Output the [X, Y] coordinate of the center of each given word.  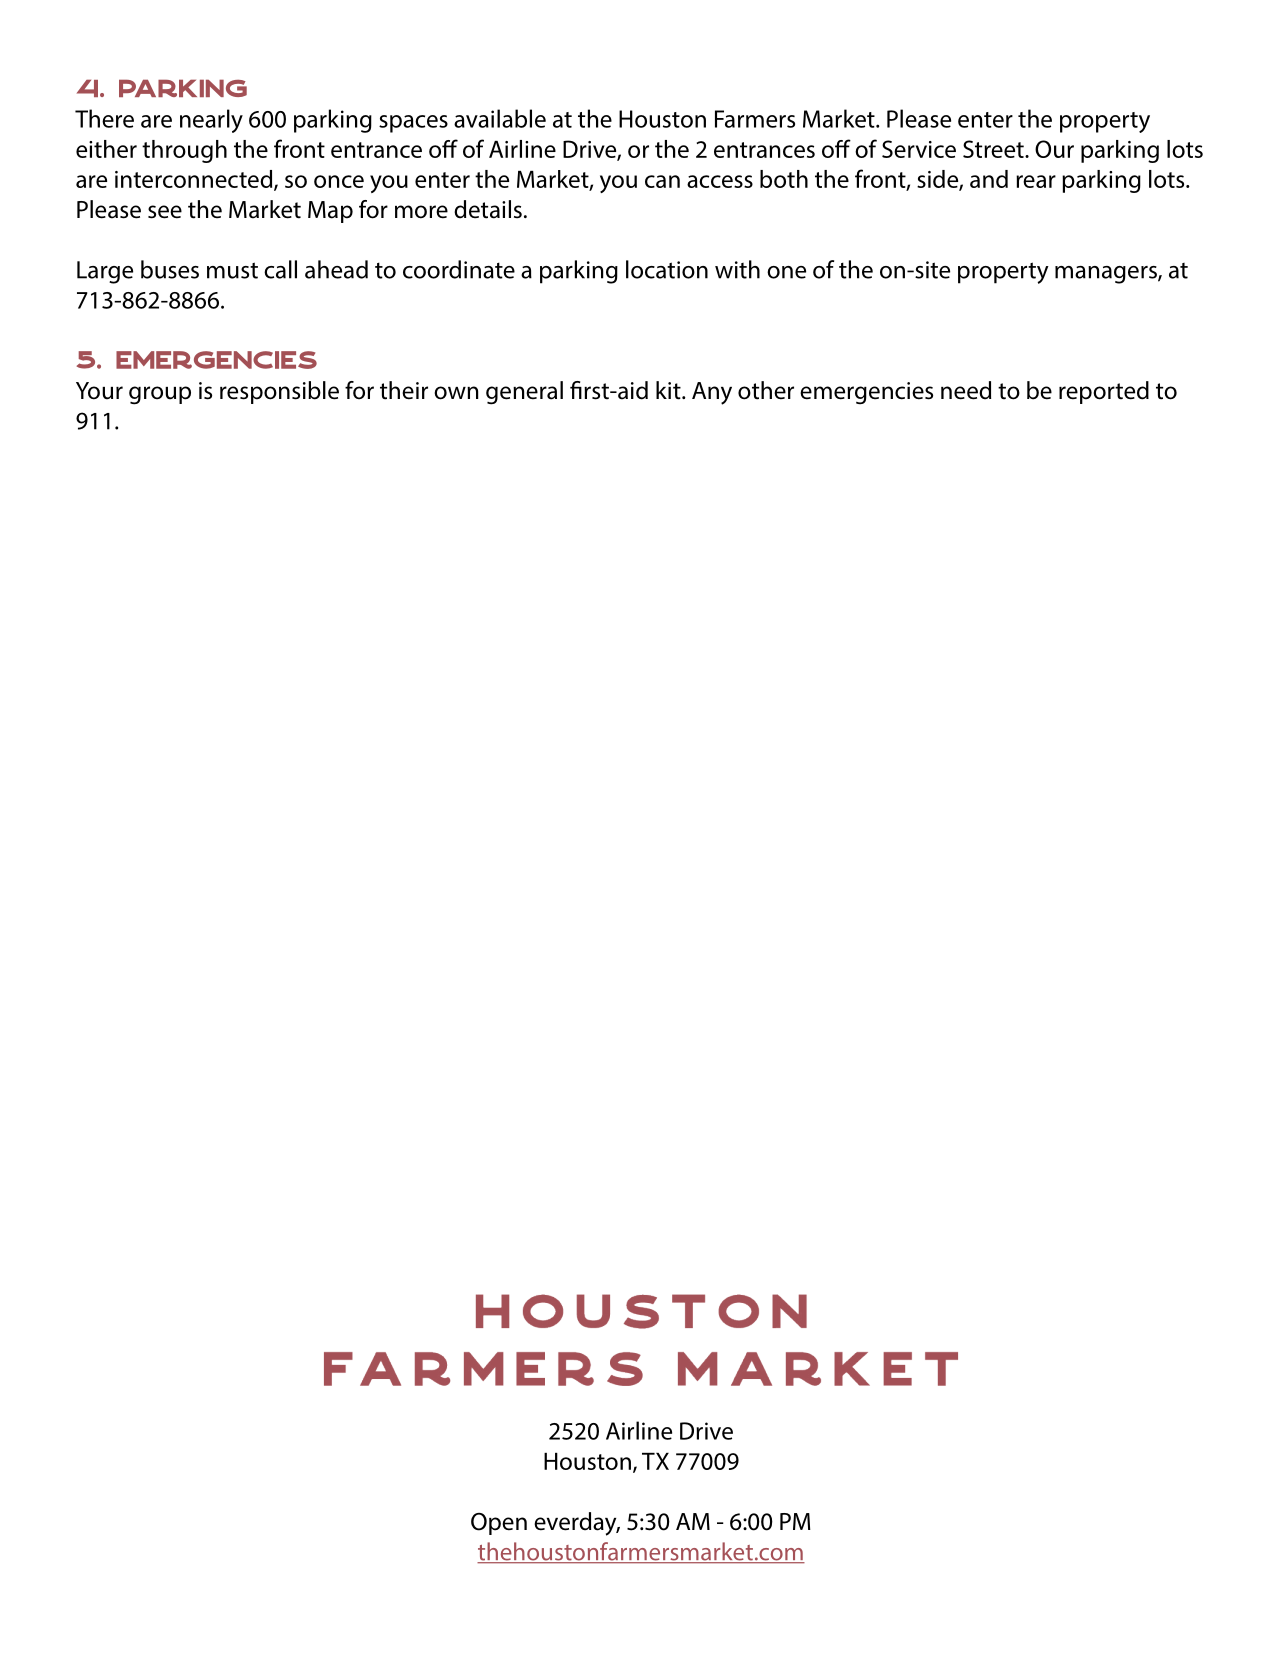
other [766, 390]
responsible [279, 392]
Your [99, 391]
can [662, 181]
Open [499, 1524]
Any [712, 393]
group [160, 395]
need [966, 390]
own [456, 393]
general [524, 393]
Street [994, 149]
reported [1104, 392]
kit [669, 390]
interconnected [195, 180]
